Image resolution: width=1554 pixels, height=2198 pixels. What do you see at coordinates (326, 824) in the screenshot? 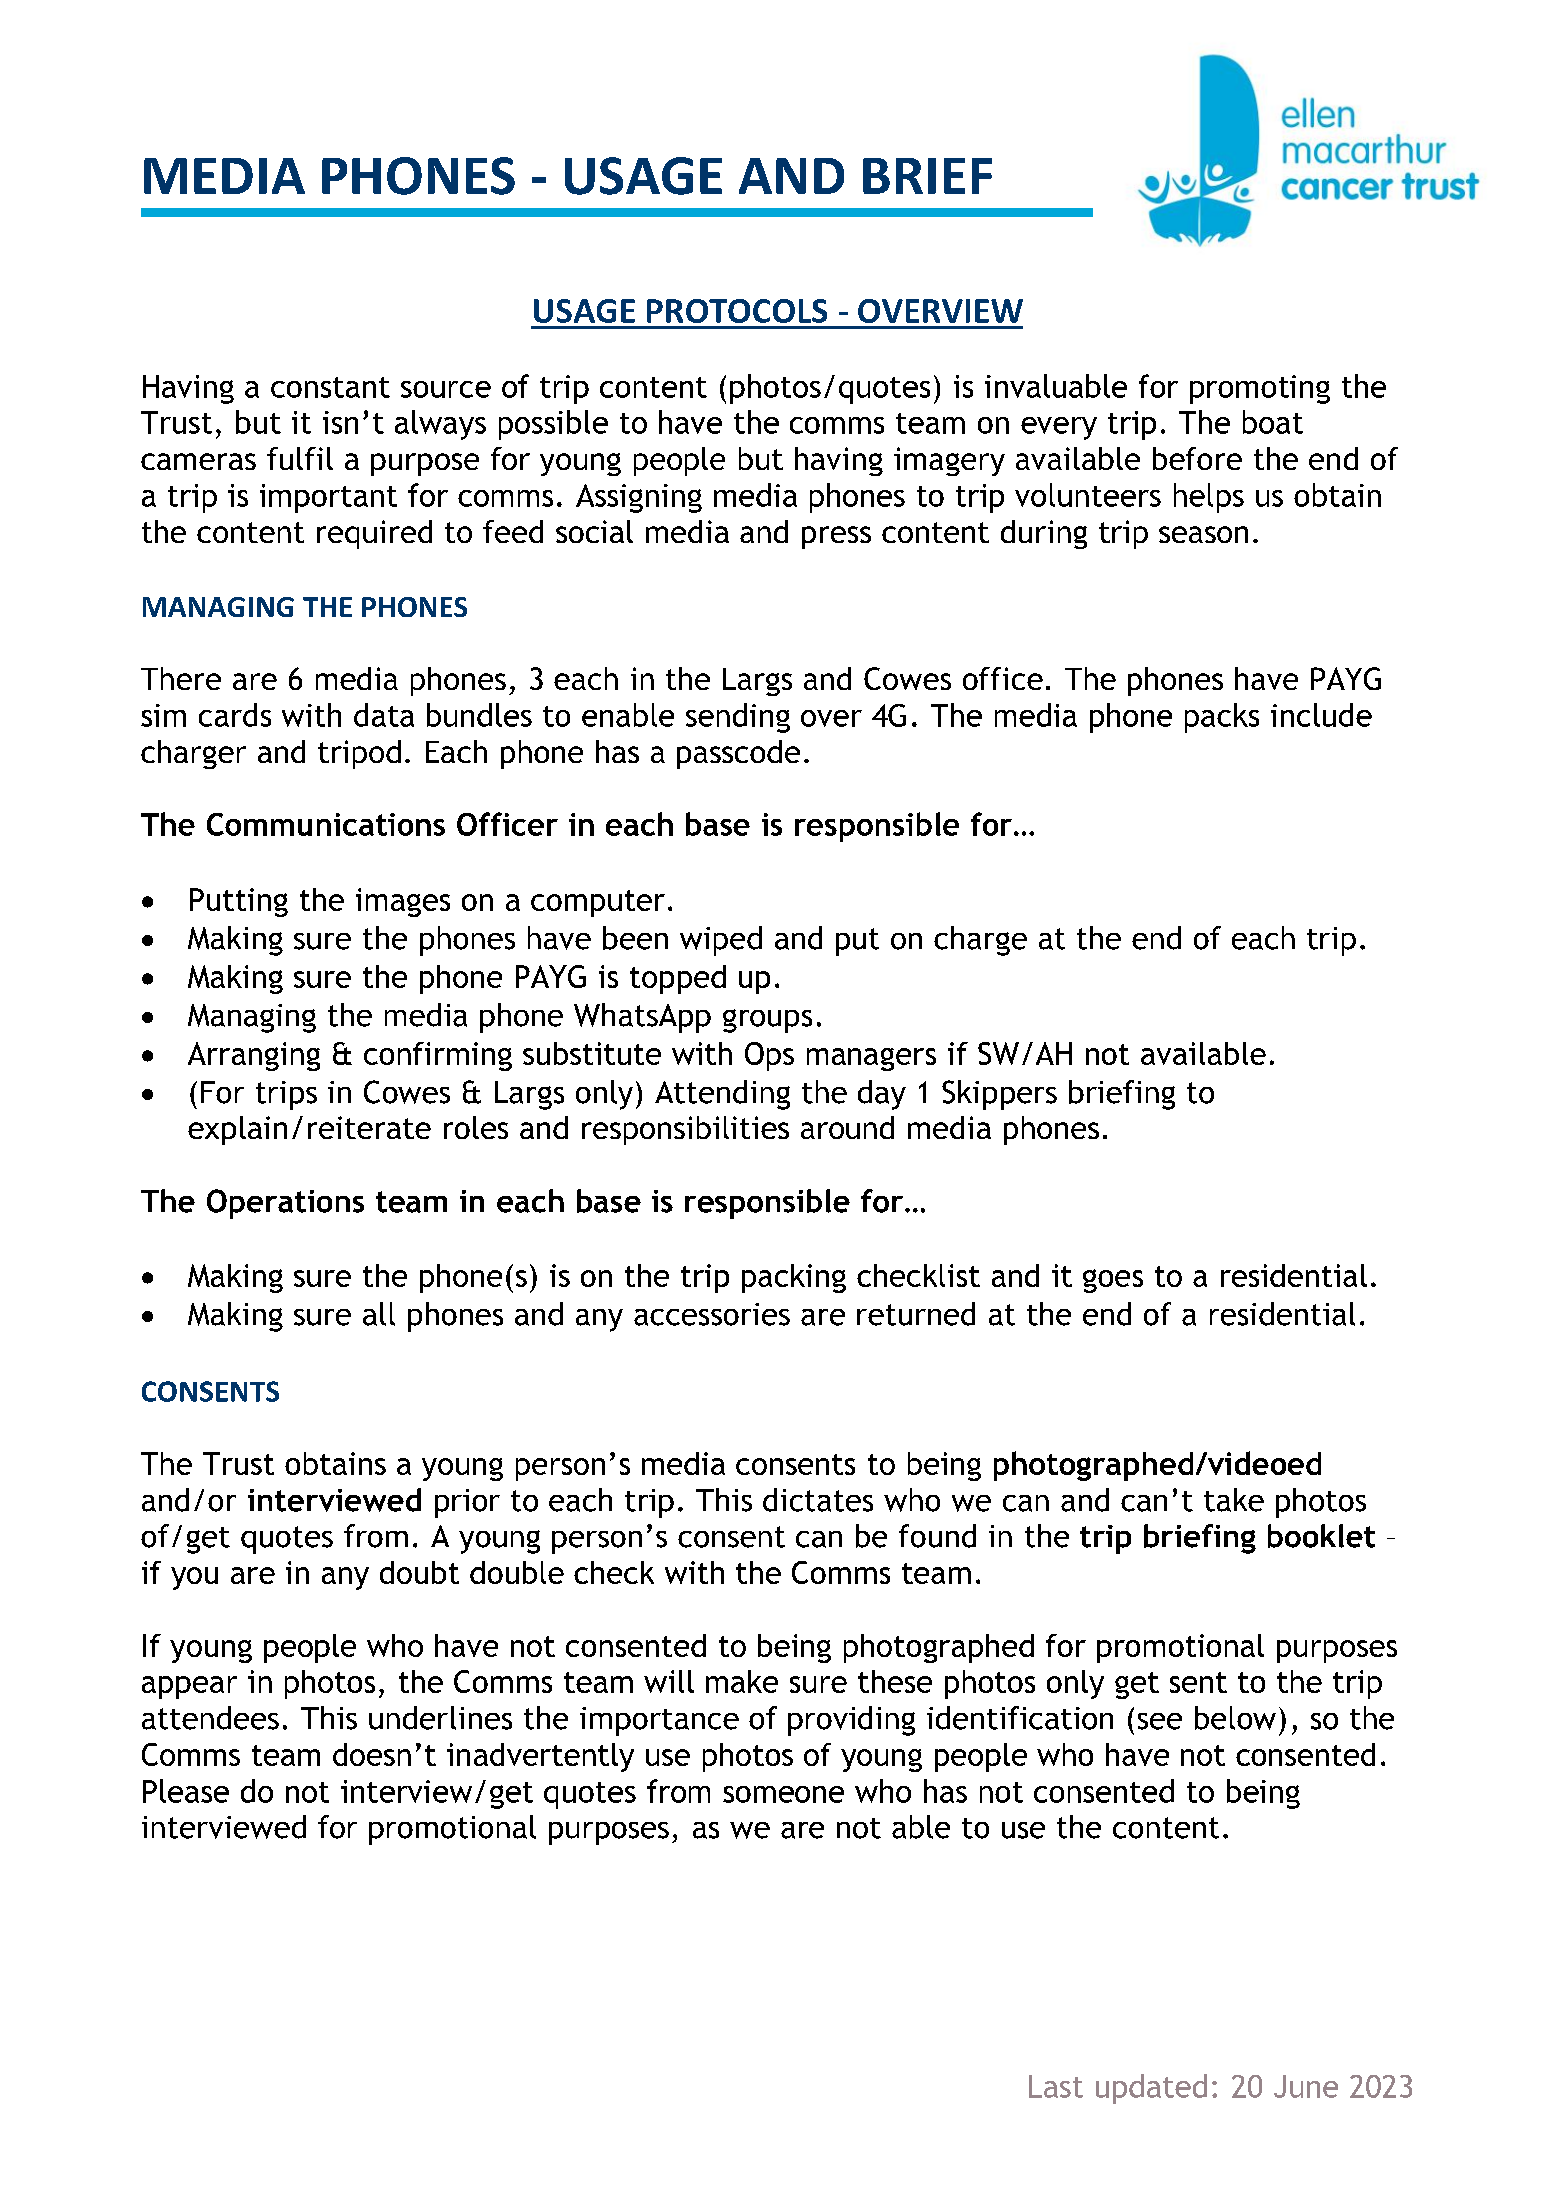
I see `Communications` at bounding box center [326, 824].
